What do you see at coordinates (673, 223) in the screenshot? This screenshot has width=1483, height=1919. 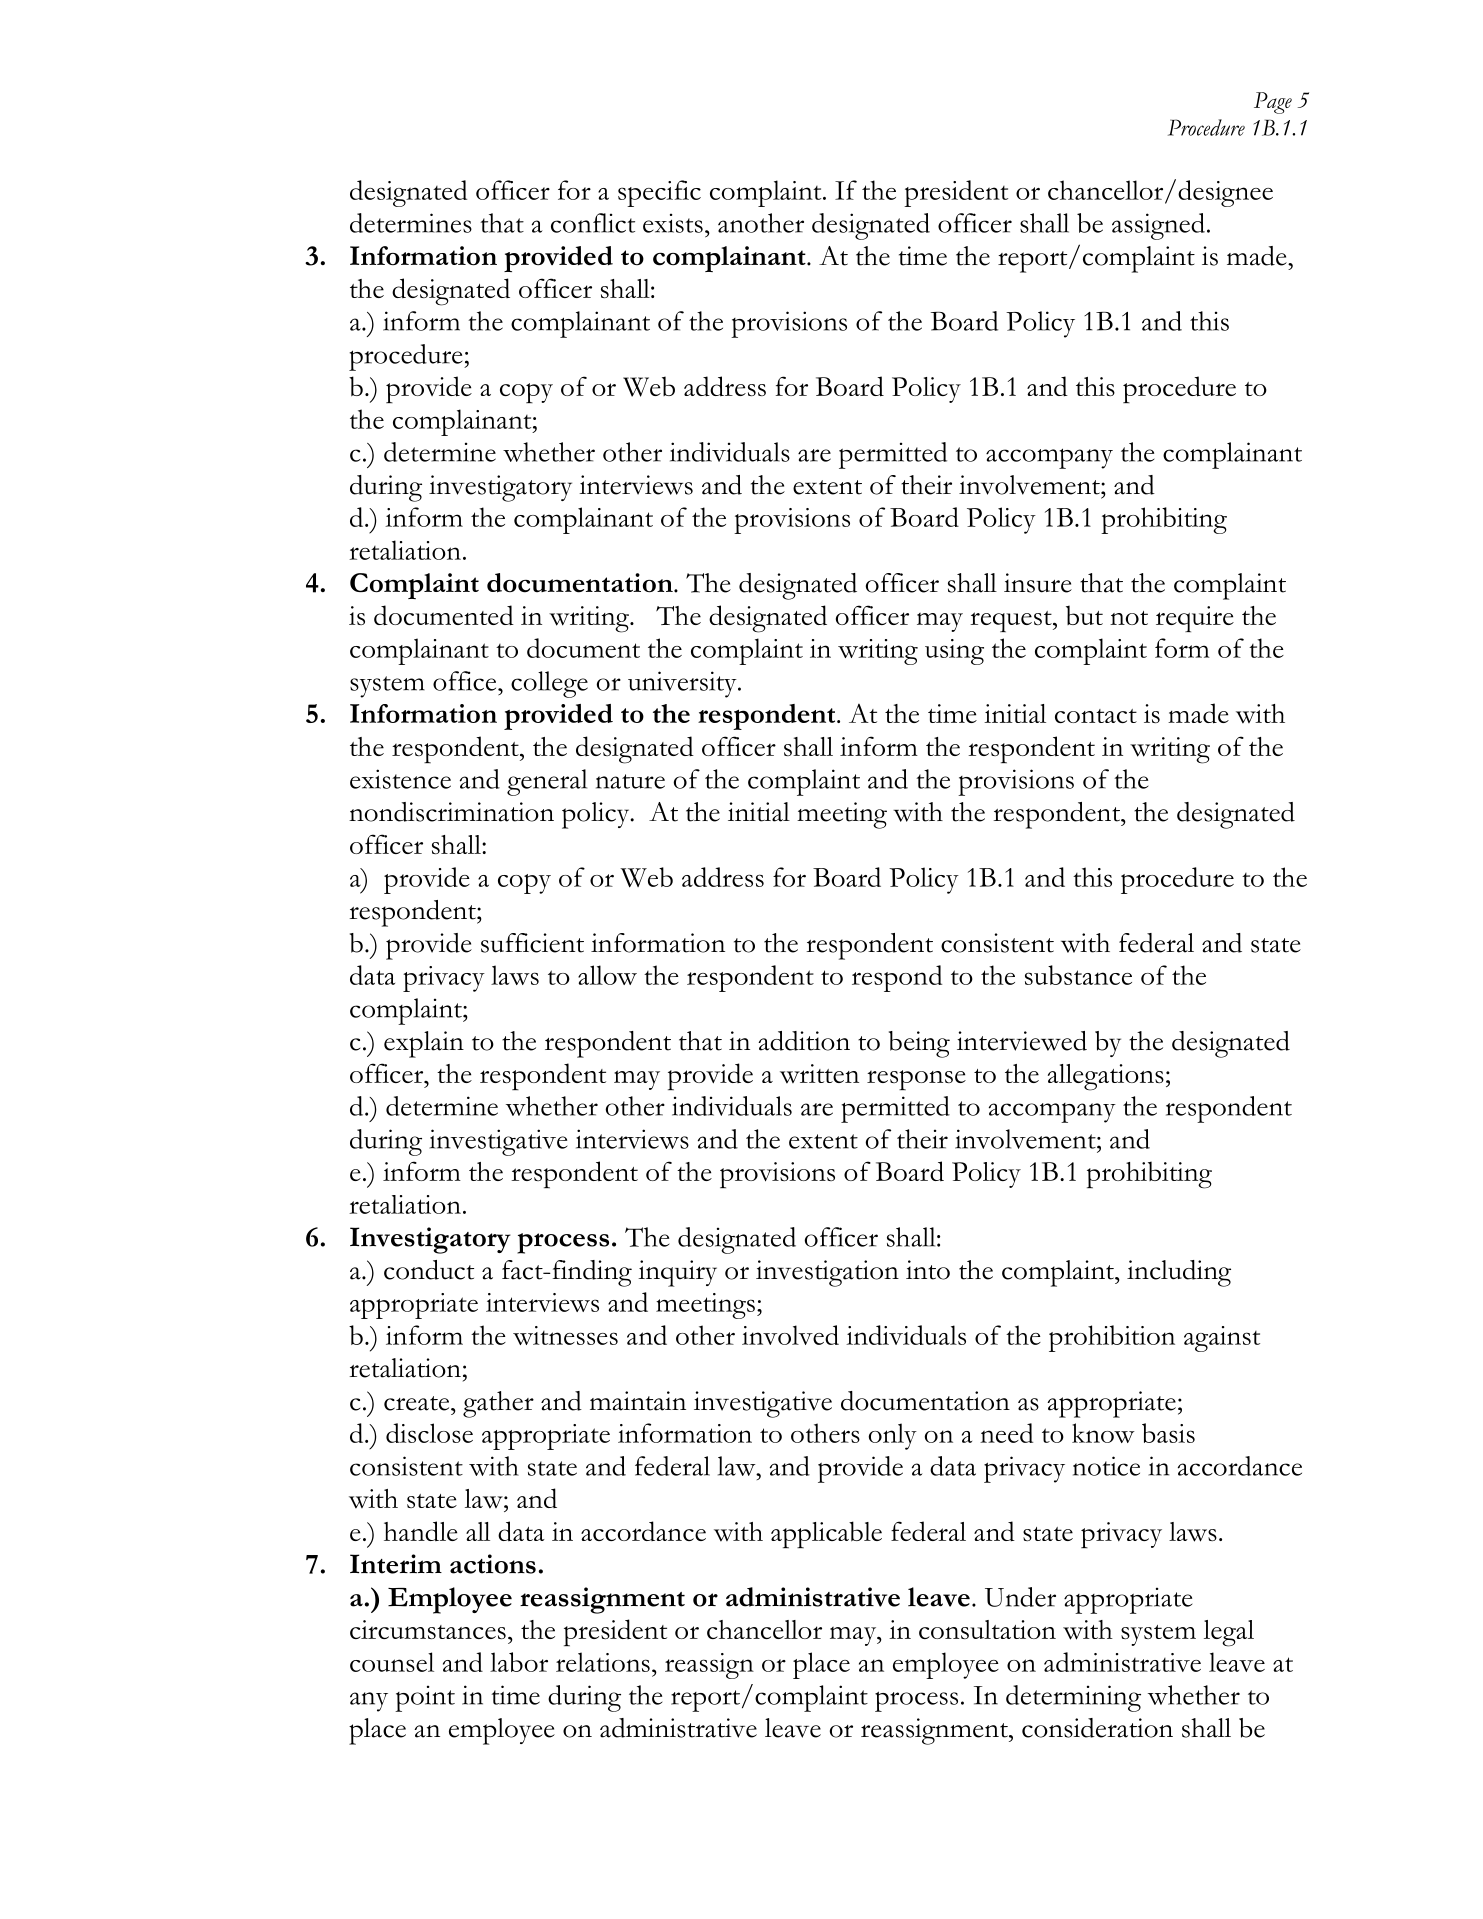 I see `exists` at bounding box center [673, 223].
